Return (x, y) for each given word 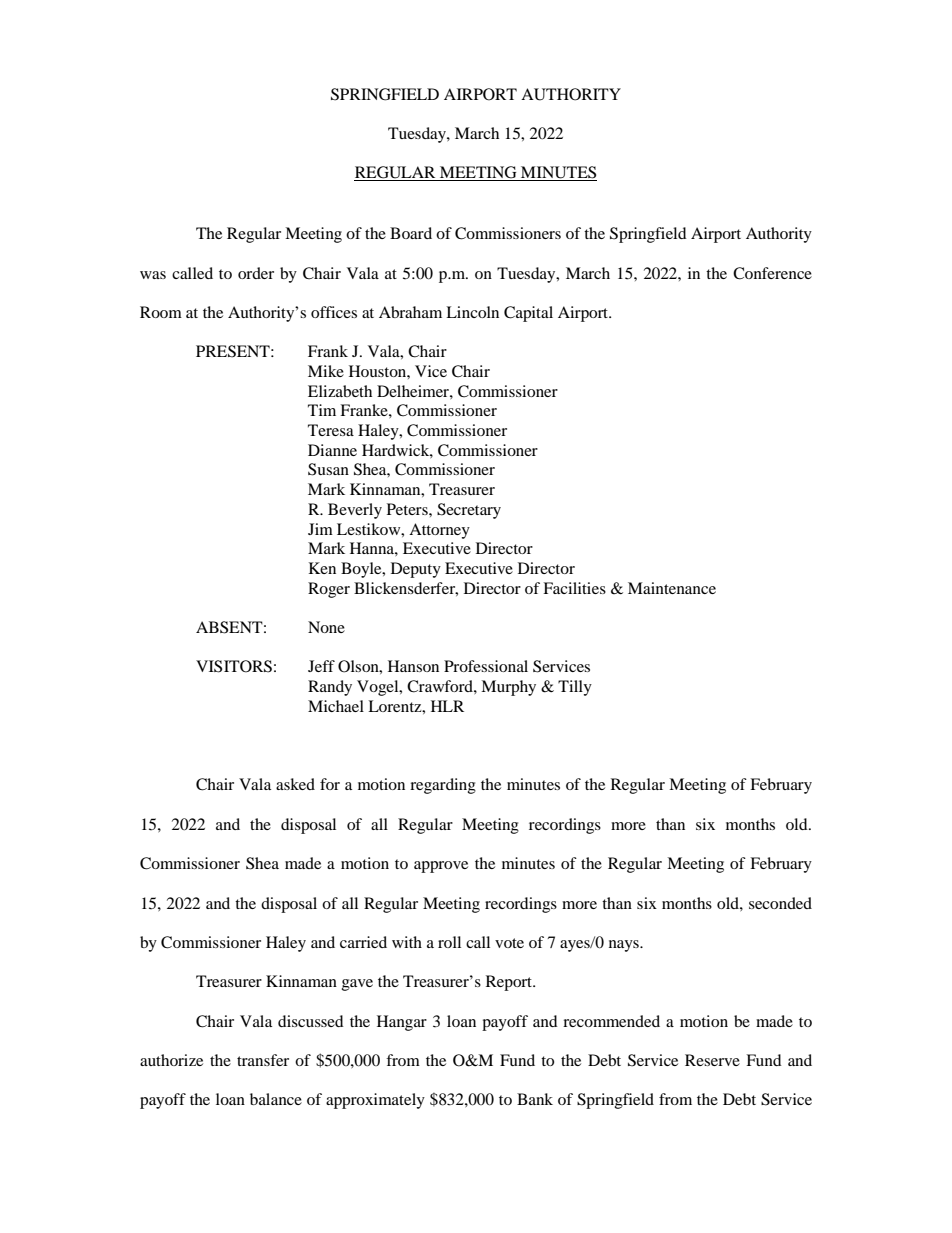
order (256, 273)
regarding (443, 786)
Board (411, 233)
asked (295, 784)
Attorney (439, 531)
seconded (780, 903)
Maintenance (672, 588)
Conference (772, 273)
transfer (263, 1060)
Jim (320, 529)
